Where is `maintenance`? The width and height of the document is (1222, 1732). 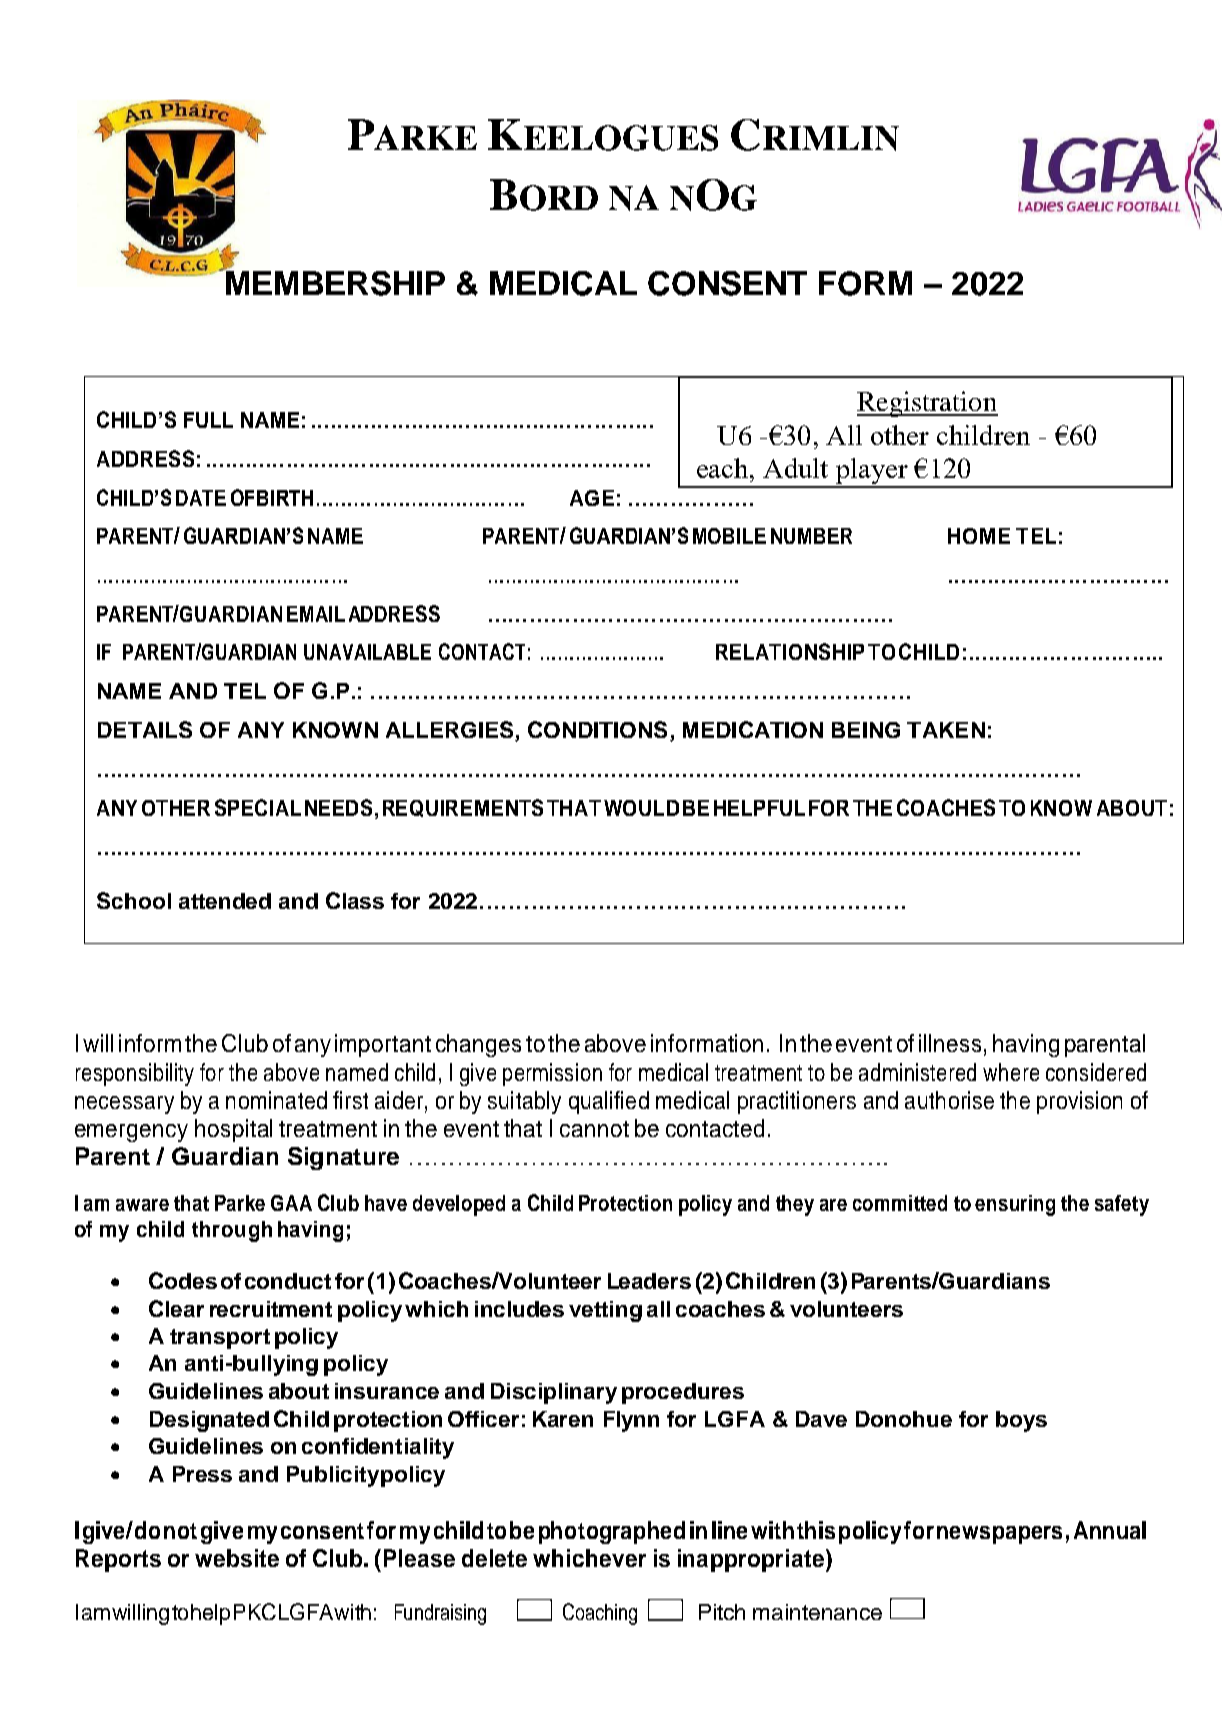
maintenance is located at coordinates (817, 1612).
